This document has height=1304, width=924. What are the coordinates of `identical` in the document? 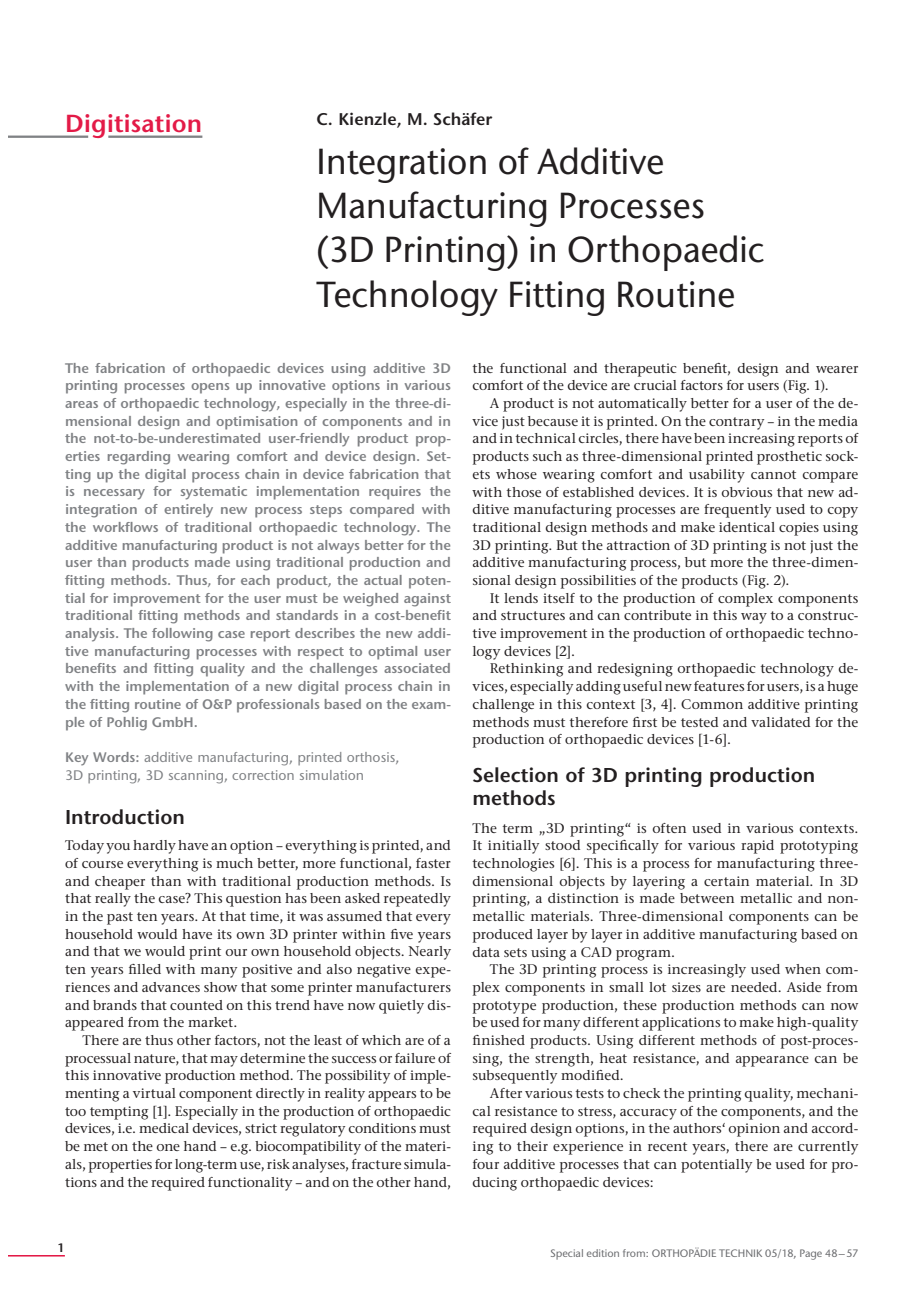 It's located at (747, 527).
